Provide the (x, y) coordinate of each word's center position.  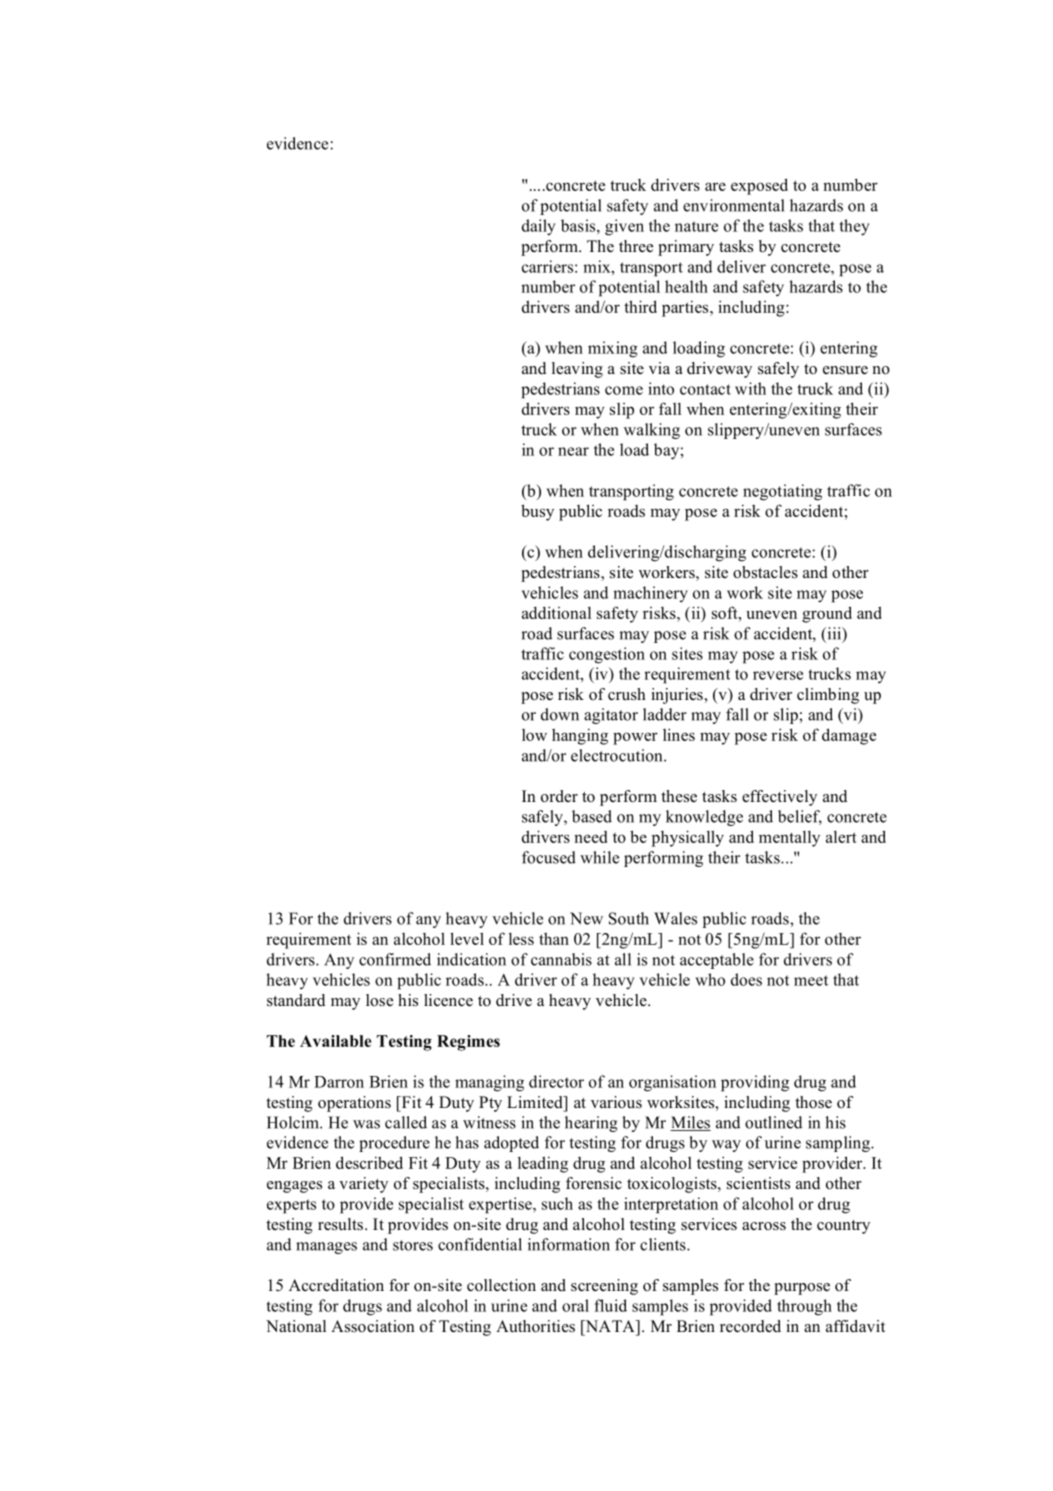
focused (549, 857)
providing (755, 1083)
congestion (607, 655)
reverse (778, 675)
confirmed (395, 959)
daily (538, 227)
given (624, 227)
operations (354, 1104)
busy (537, 512)
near (573, 451)
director (556, 1081)
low (534, 735)
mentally (789, 838)
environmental (733, 205)
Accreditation (336, 1285)
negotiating (782, 492)
